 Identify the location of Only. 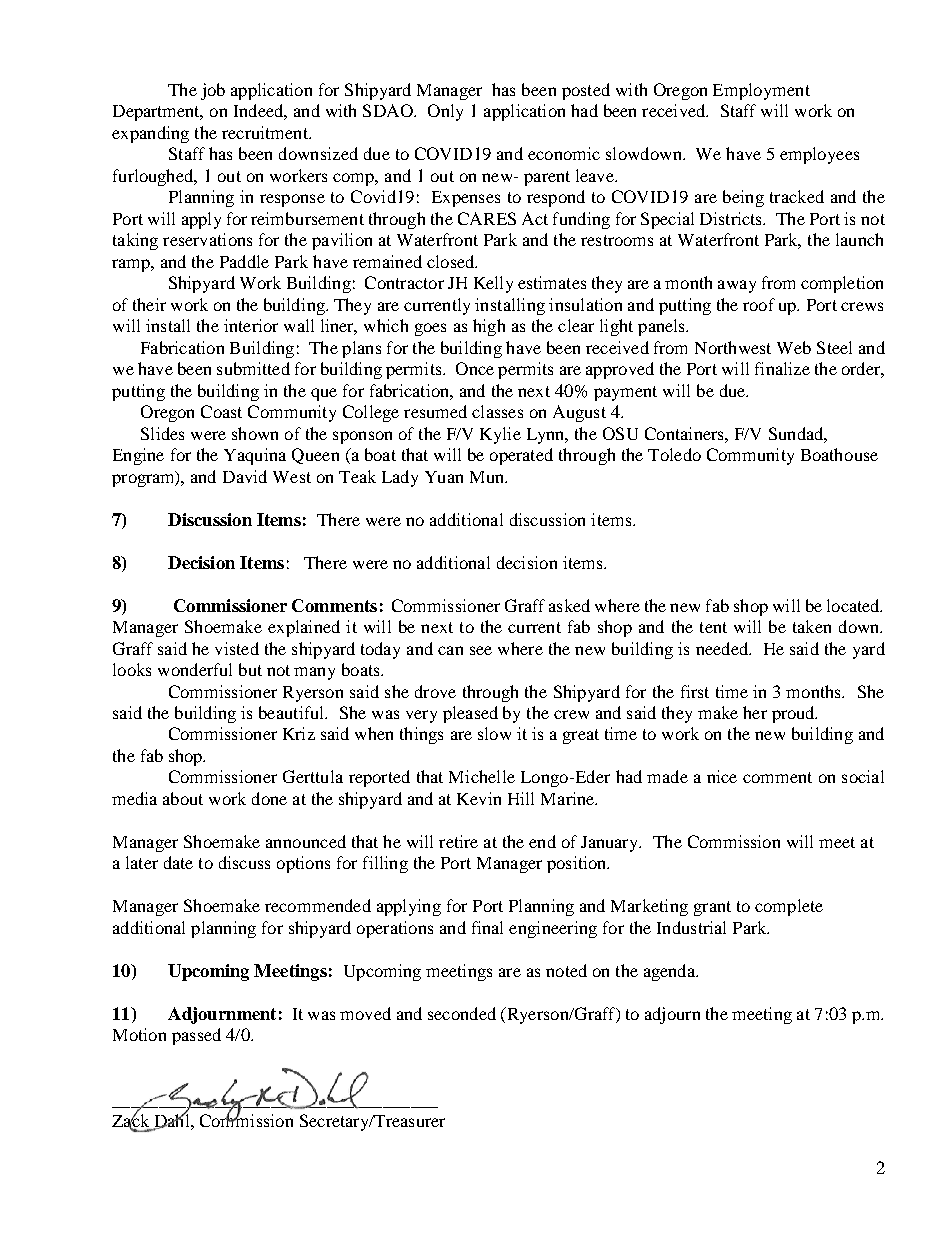
(445, 112).
